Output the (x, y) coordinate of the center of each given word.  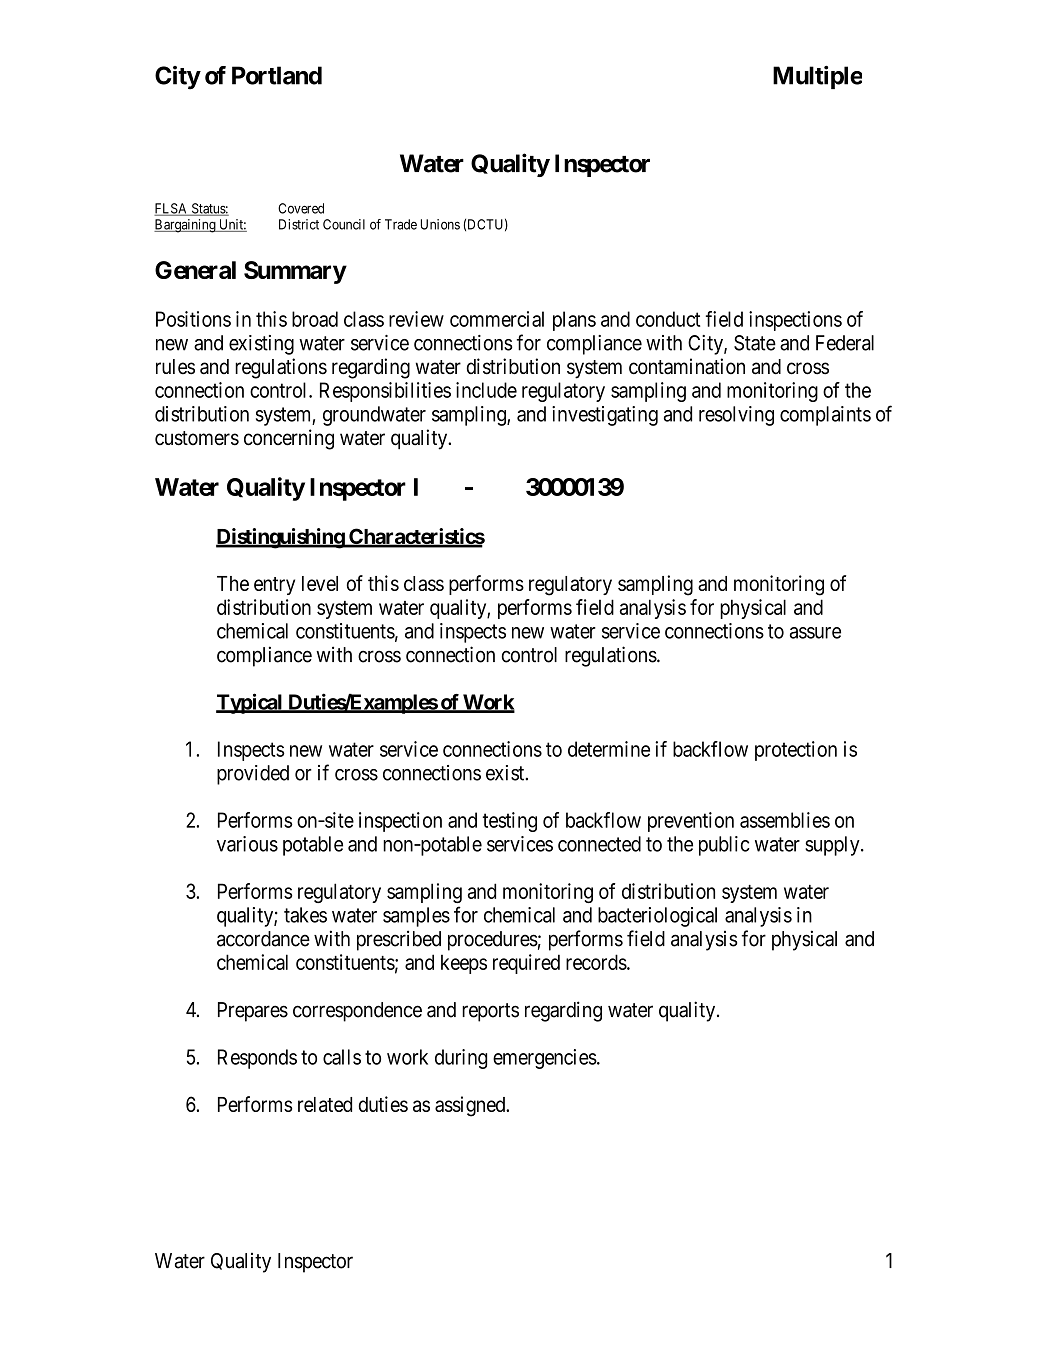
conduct (668, 319)
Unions (440, 224)
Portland (277, 75)
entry (274, 586)
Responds (257, 1059)
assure (815, 633)
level (320, 583)
